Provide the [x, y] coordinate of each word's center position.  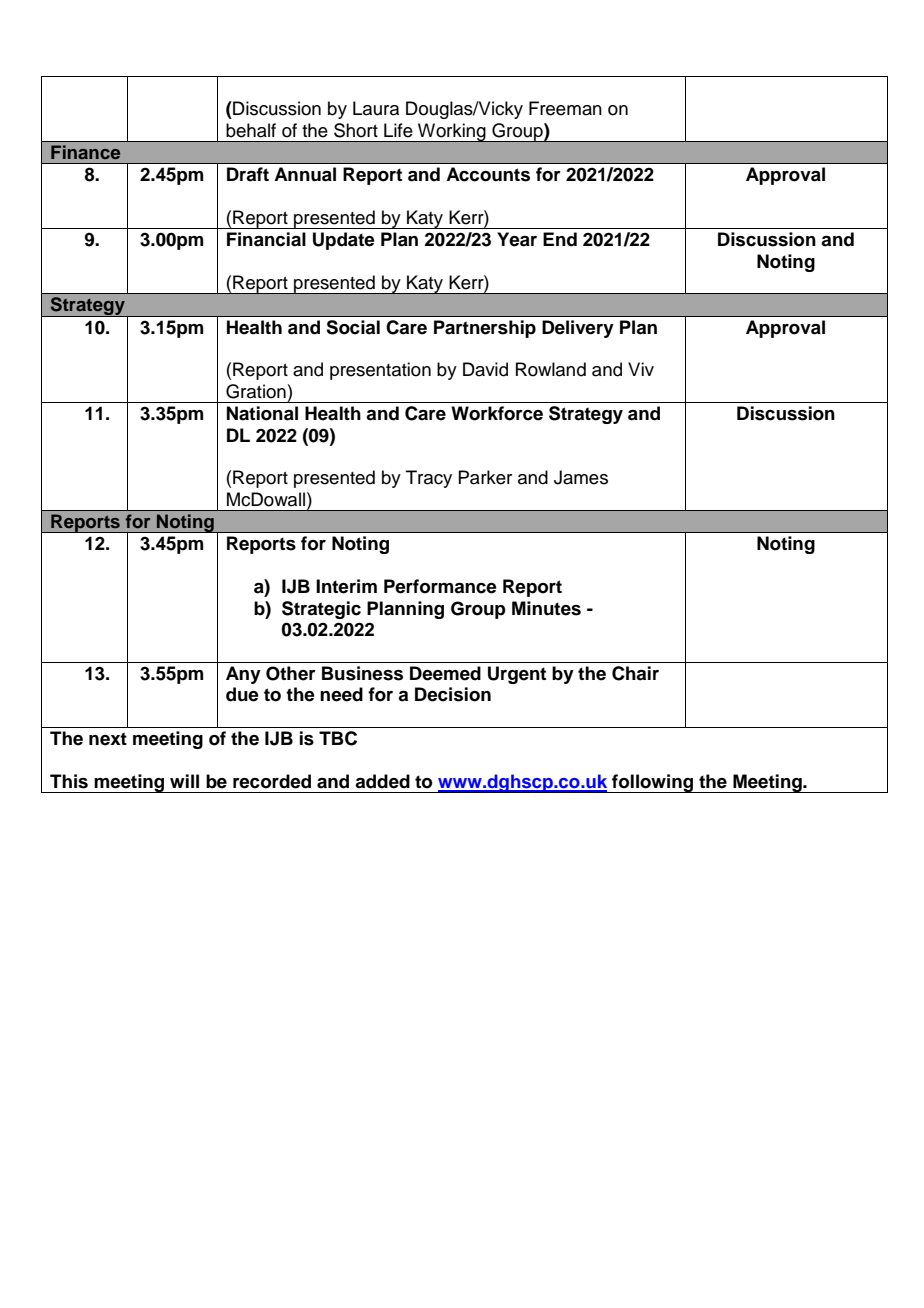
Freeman [565, 108]
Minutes [546, 608]
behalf [251, 130]
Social [353, 327]
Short [356, 130]
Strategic [321, 610]
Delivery [578, 329]
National [262, 413]
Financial [266, 239]
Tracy [429, 479]
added [382, 781]
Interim [346, 586]
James [581, 477]
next [108, 739]
